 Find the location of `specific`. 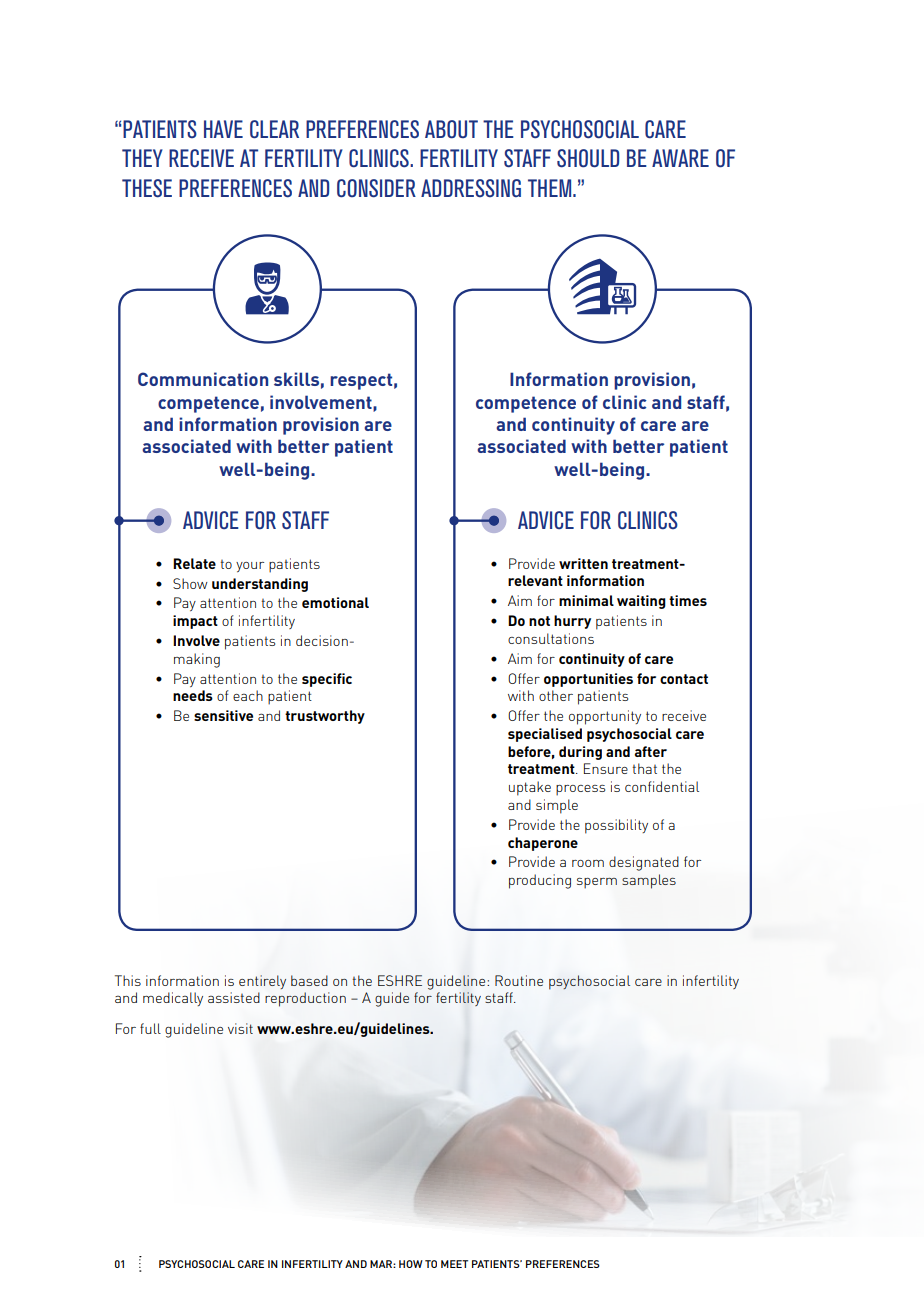

specific is located at coordinates (327, 680).
